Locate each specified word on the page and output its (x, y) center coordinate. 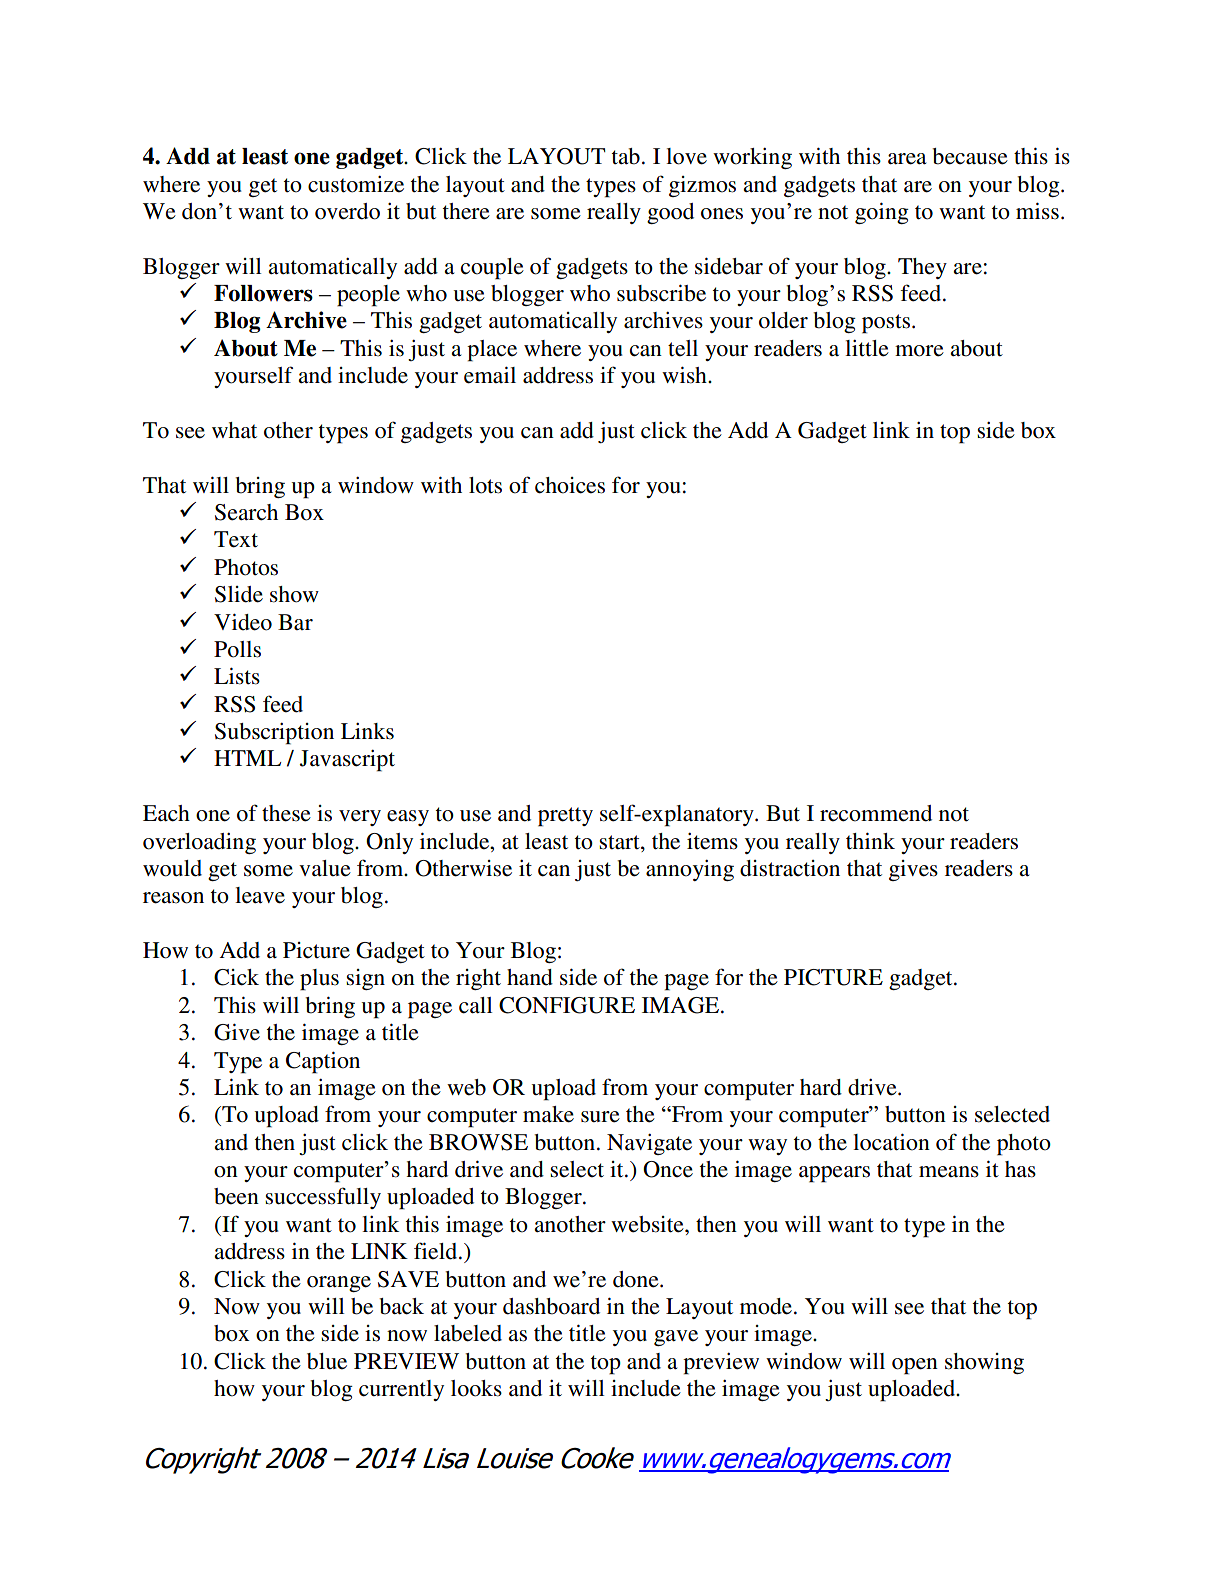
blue (327, 1361)
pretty (565, 817)
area (907, 159)
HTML (247, 758)
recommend (876, 813)
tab (626, 156)
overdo (347, 211)
